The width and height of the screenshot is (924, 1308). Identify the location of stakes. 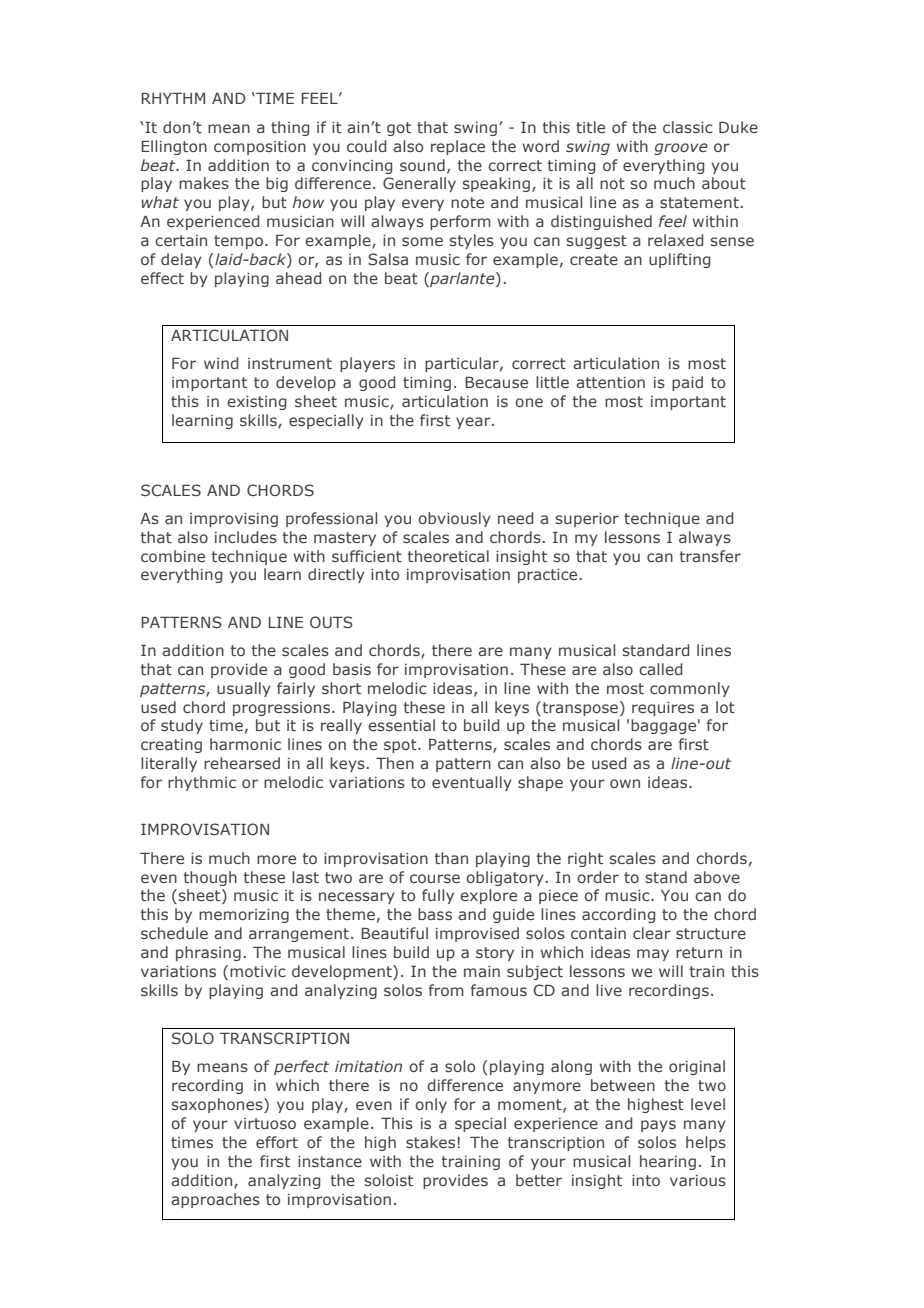
(430, 1142).
